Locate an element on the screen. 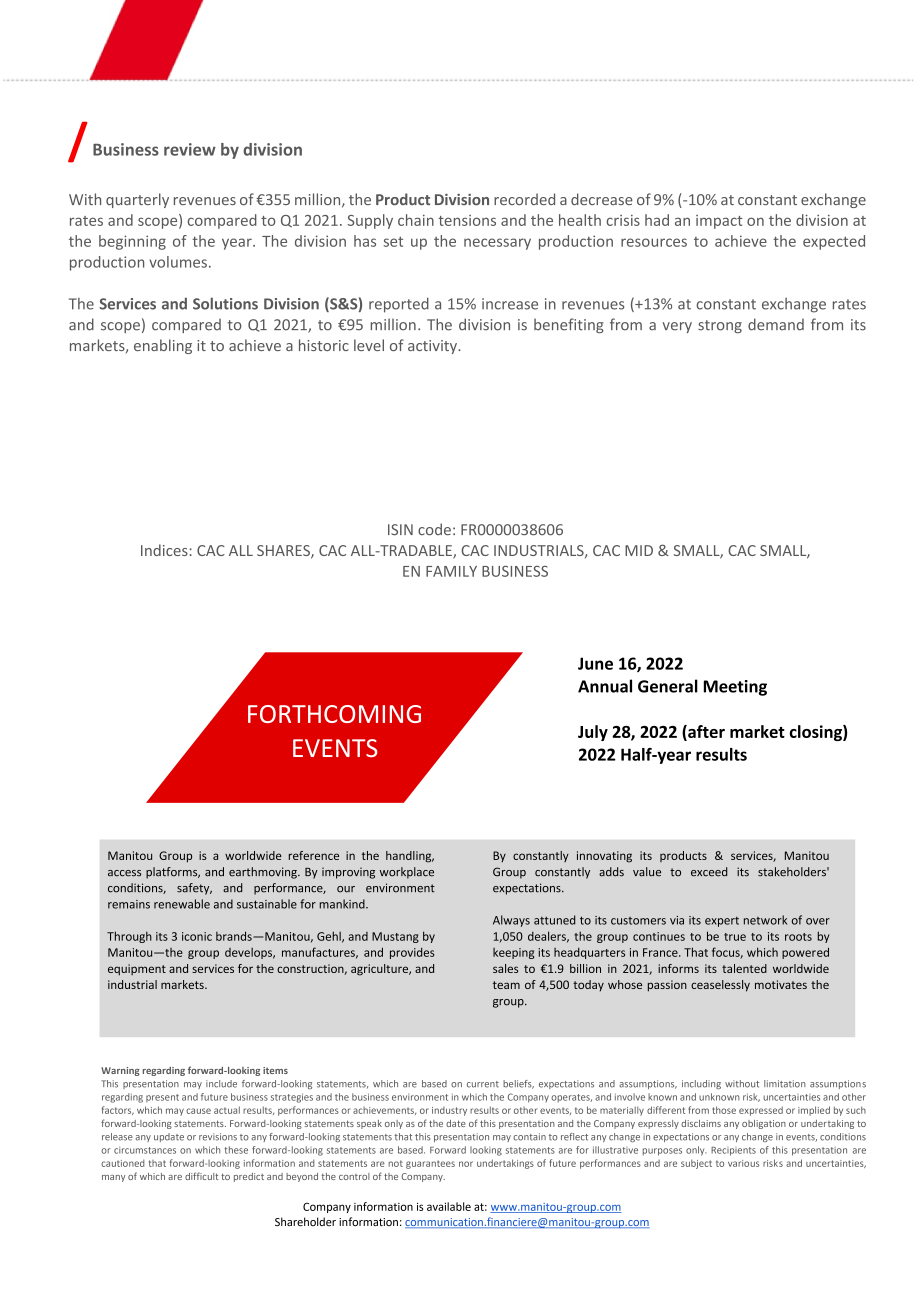  safety is located at coordinates (194, 889).
